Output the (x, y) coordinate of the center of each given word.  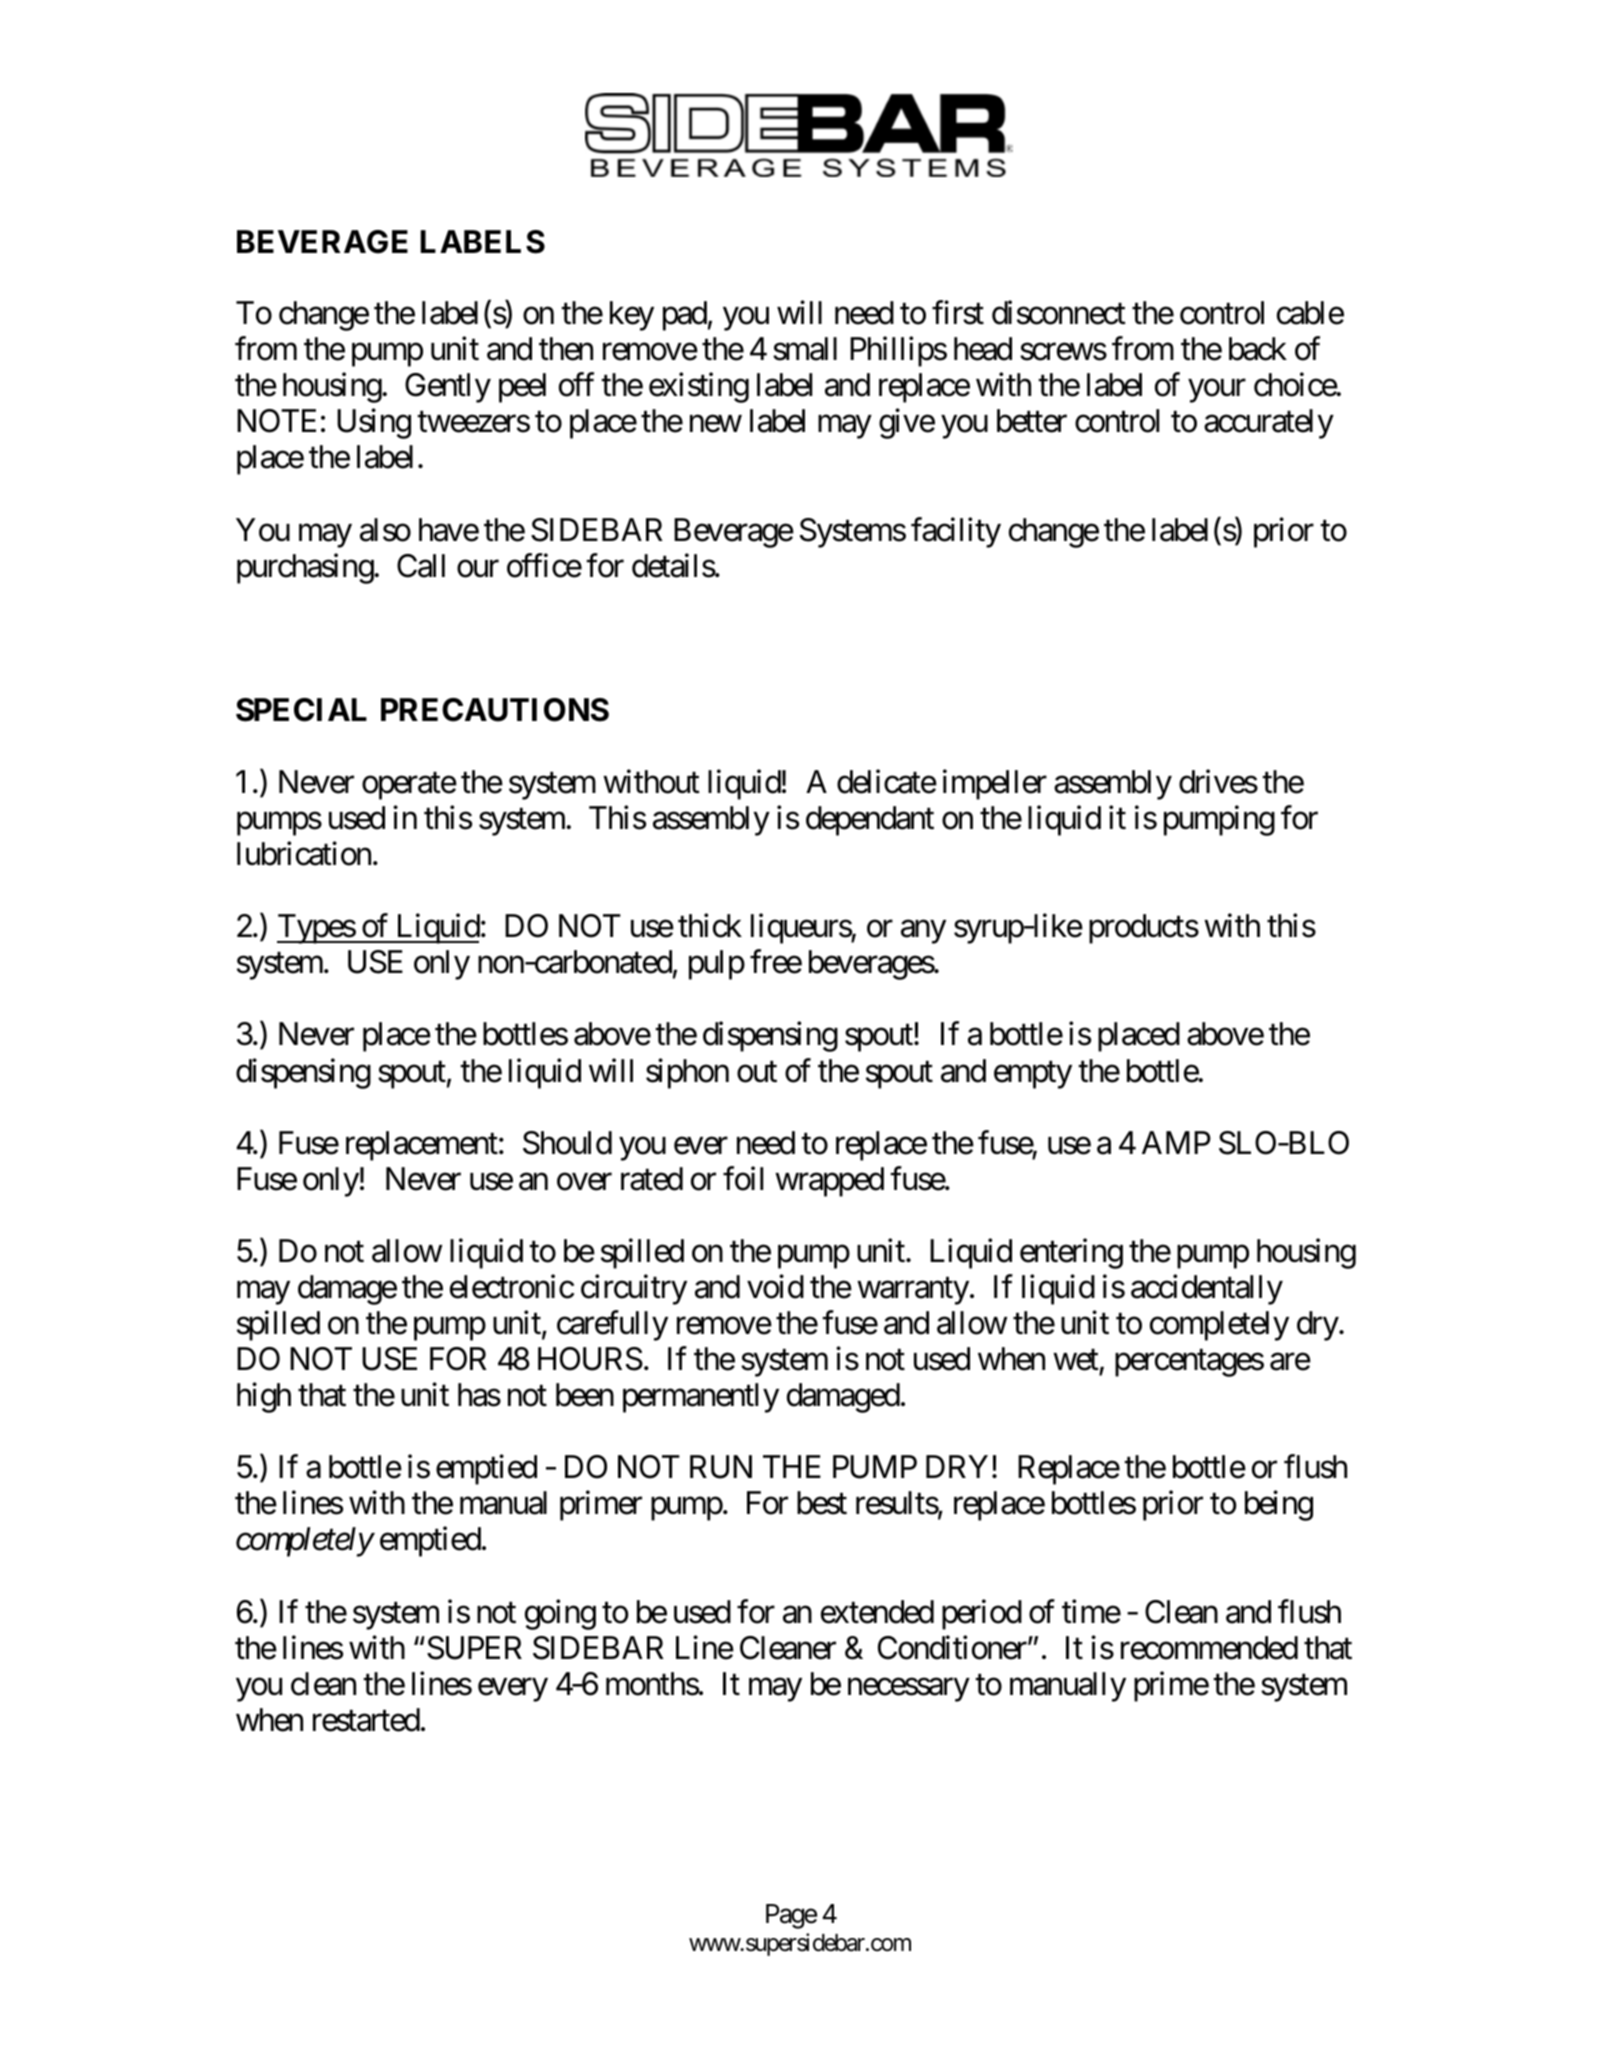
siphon (687, 1073)
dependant (870, 821)
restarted (366, 1720)
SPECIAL (301, 710)
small (805, 349)
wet (1076, 1360)
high (264, 1398)
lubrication (304, 854)
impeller (995, 785)
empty (1033, 1075)
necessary (909, 1690)
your (1217, 391)
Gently (448, 388)
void (775, 1287)
